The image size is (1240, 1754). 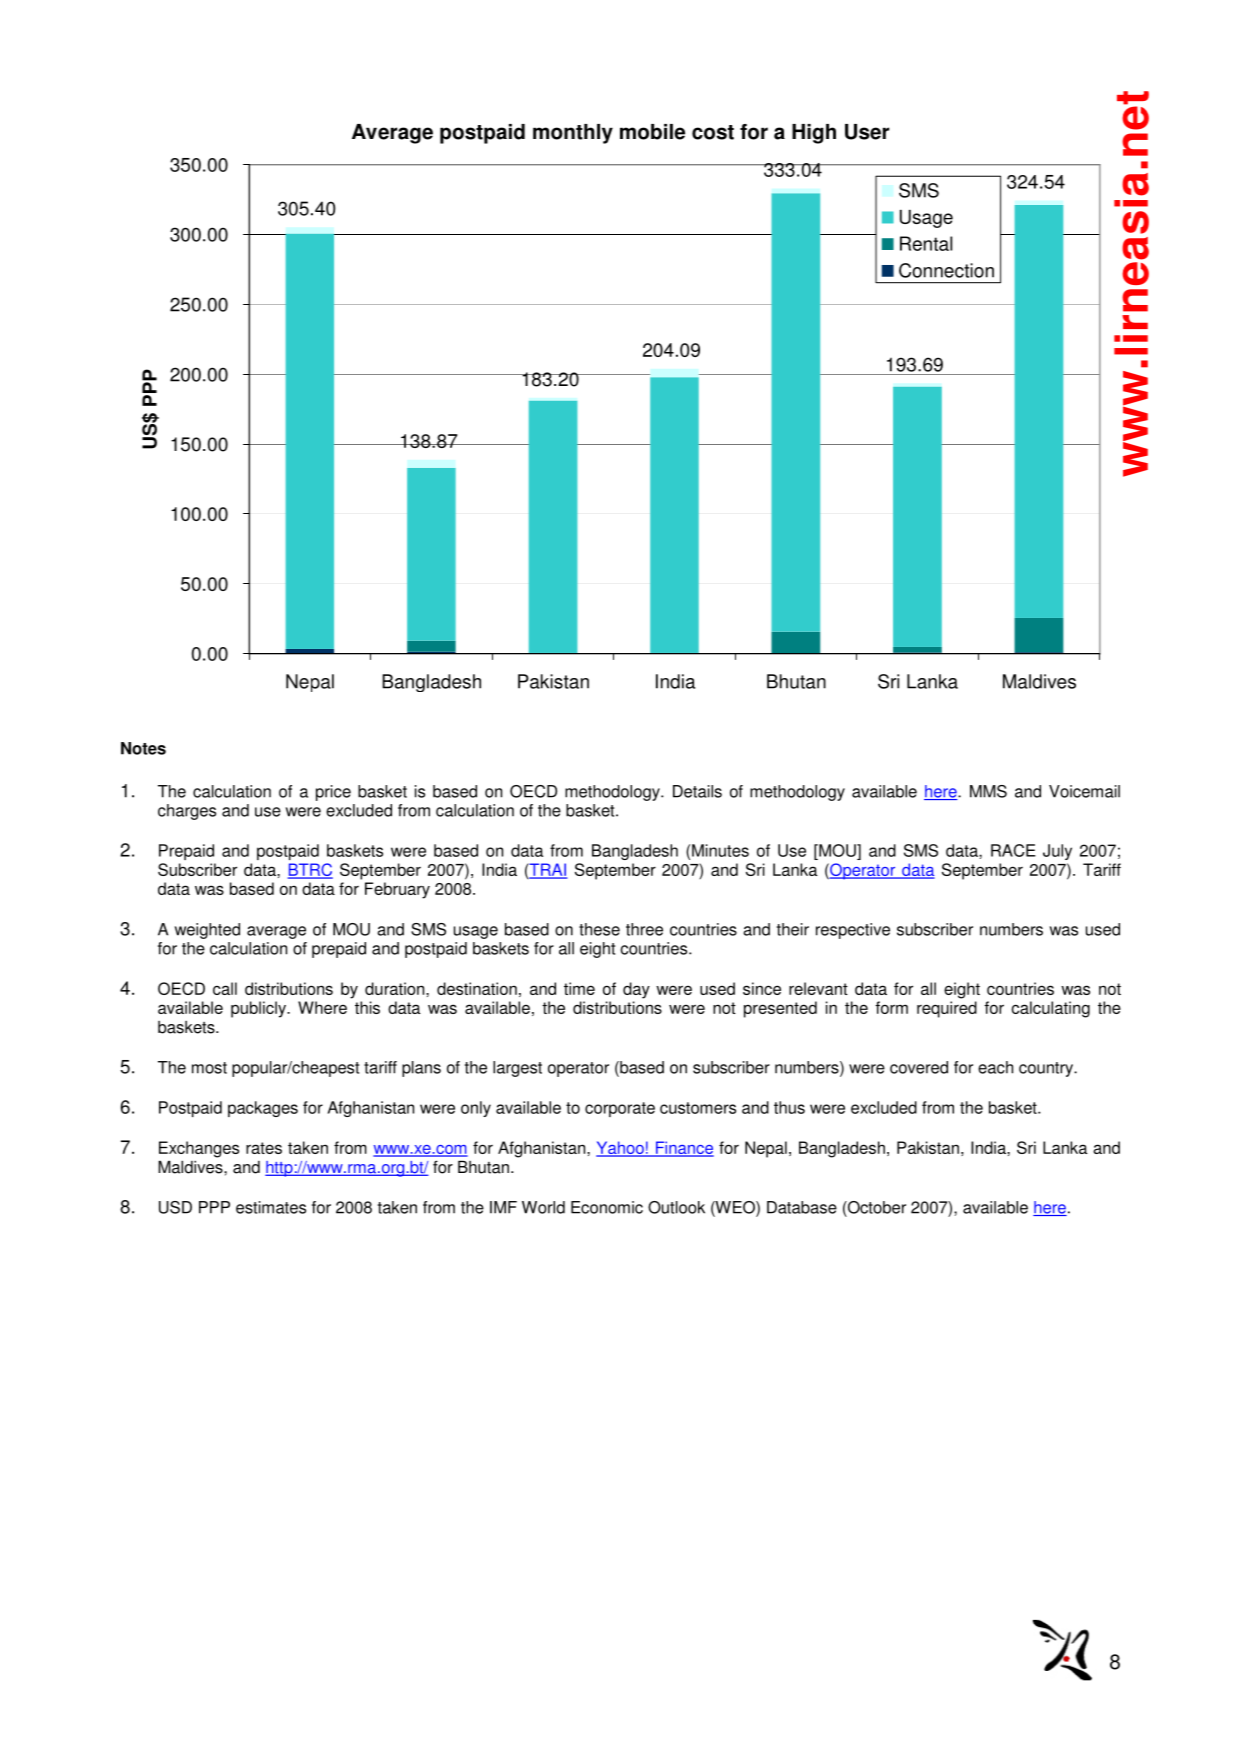 I want to click on Details, so click(x=697, y=791).
